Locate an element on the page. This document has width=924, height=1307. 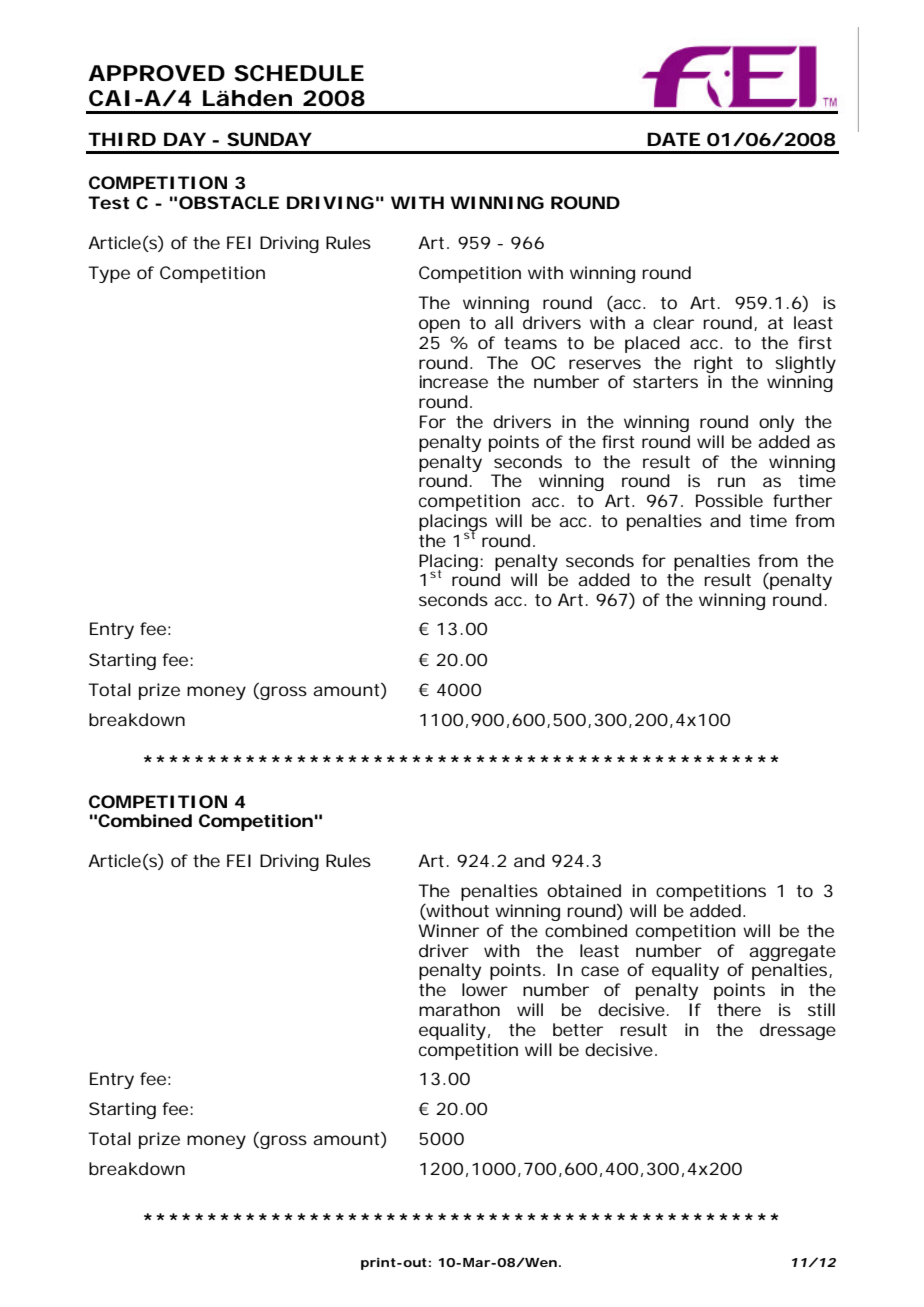
increase is located at coordinates (454, 381).
